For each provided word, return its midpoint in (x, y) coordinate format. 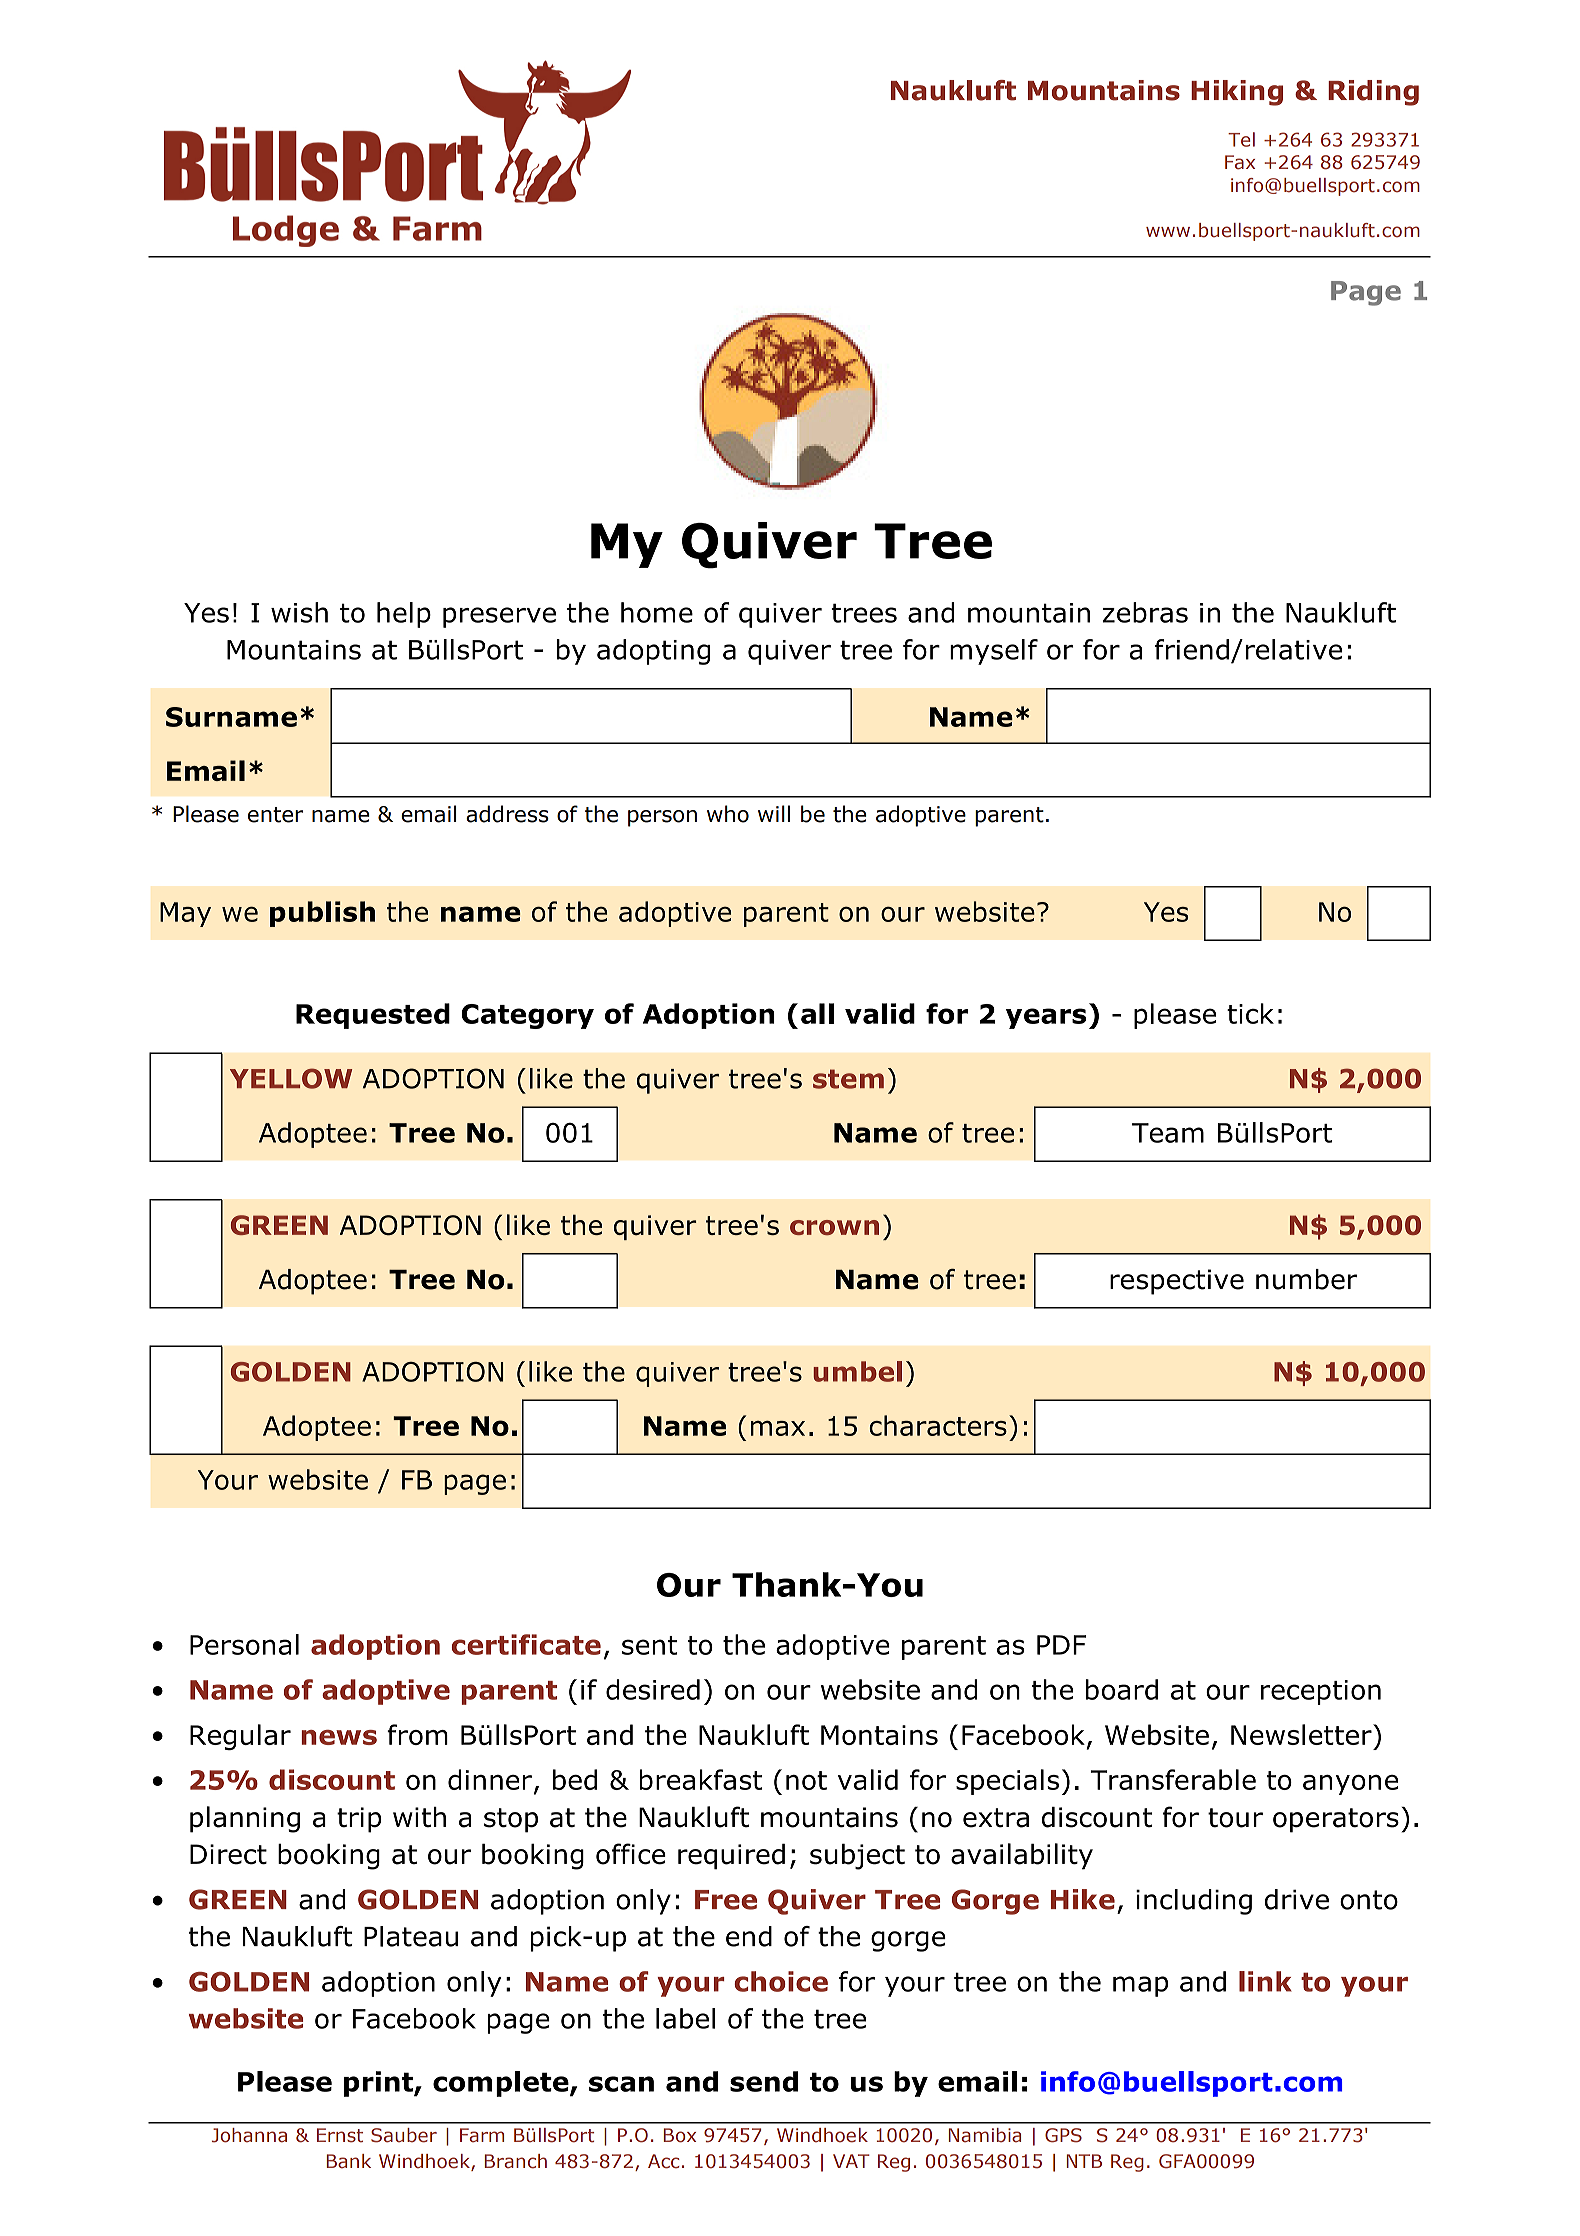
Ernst (340, 2135)
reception (1321, 1692)
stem (848, 1079)
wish (299, 612)
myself (994, 652)
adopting (653, 652)
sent (649, 1645)
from (417, 1734)
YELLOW (291, 1078)
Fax (1240, 162)
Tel (1241, 139)
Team (1168, 1133)
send (764, 2081)
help (404, 615)
